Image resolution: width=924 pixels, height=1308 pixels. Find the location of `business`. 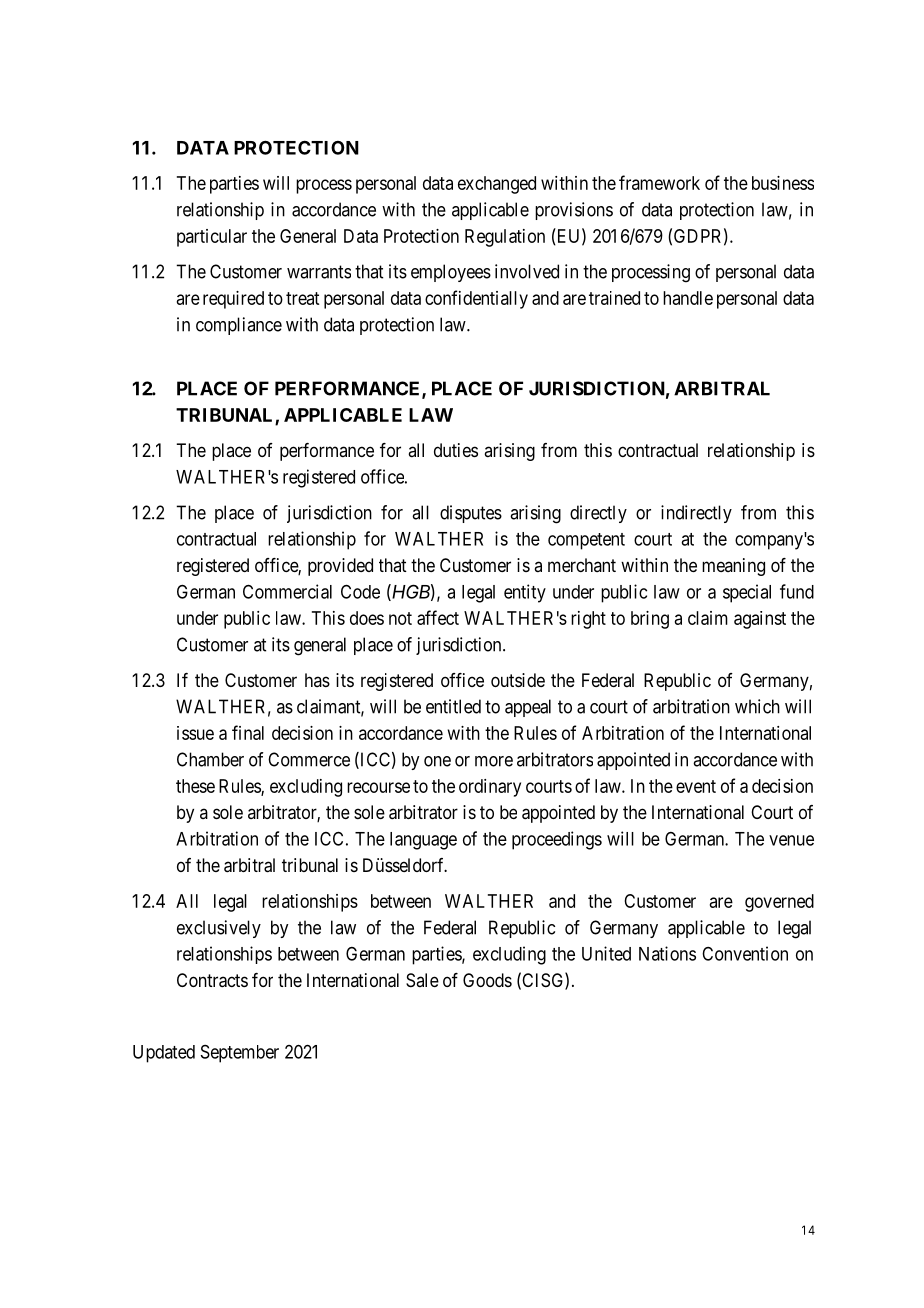

business is located at coordinates (783, 183).
